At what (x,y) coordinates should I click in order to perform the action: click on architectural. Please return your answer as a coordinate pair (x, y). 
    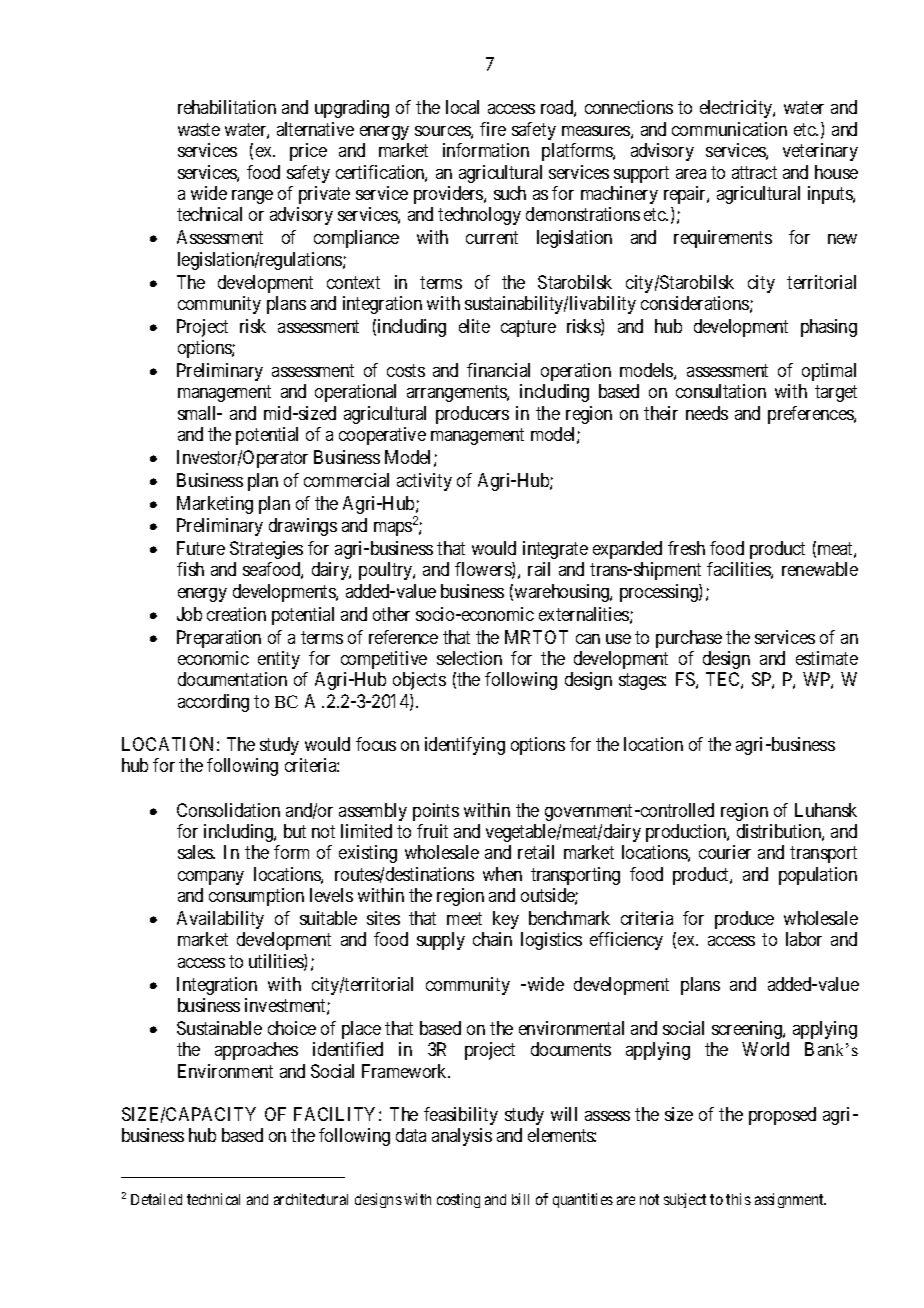
    Looking at the image, I should click on (311, 1199).
